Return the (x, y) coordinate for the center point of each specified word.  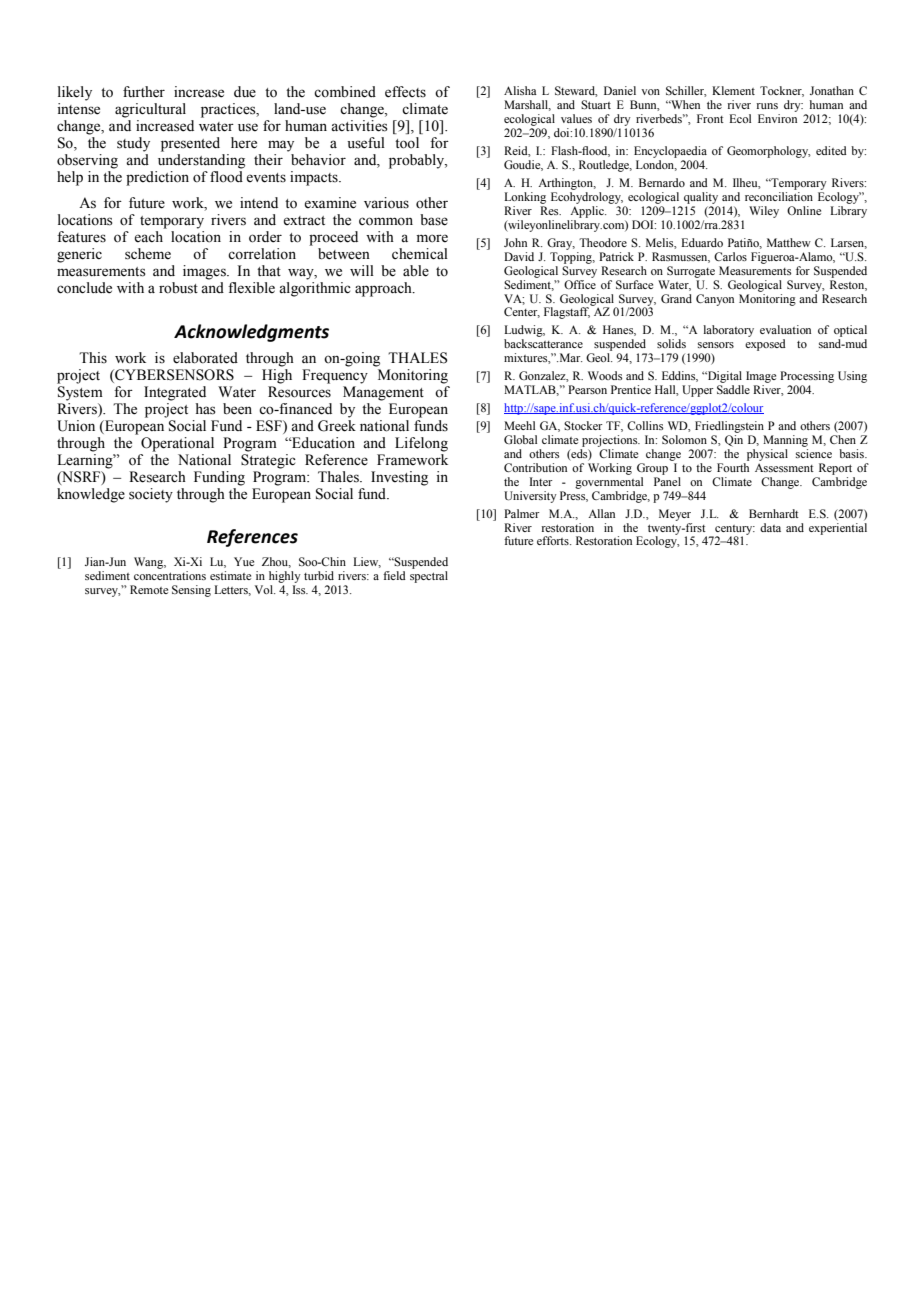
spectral (429, 577)
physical (767, 455)
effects (405, 92)
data (770, 527)
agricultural (150, 110)
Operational (177, 444)
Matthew (789, 242)
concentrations (170, 575)
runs (767, 106)
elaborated (205, 358)
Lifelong (421, 444)
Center (522, 312)
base (434, 220)
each (148, 237)
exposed (765, 345)
